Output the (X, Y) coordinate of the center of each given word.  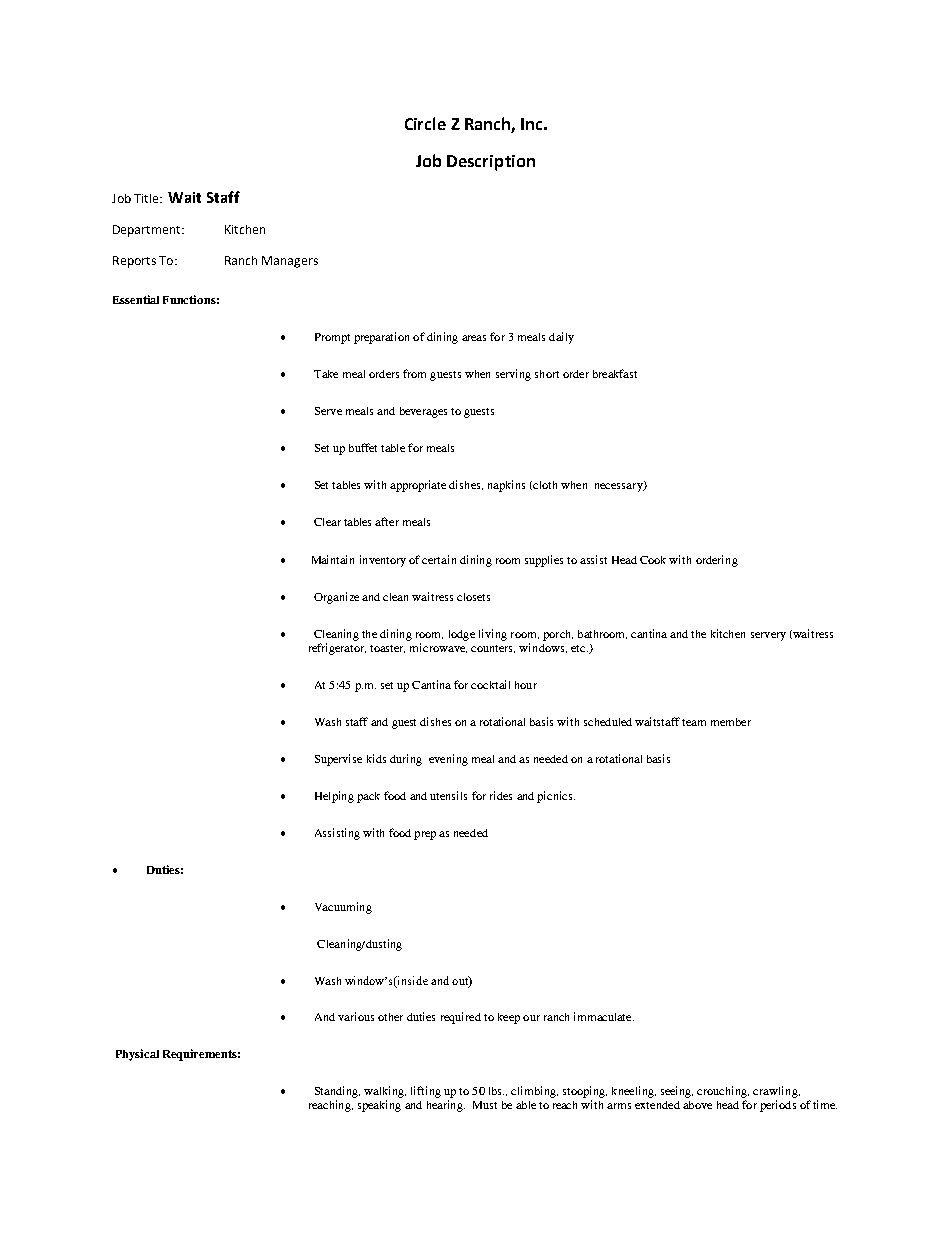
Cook (655, 560)
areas (474, 338)
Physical (137, 1055)
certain (439, 559)
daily (561, 338)
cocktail (490, 684)
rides (501, 795)
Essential (136, 299)
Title (147, 198)
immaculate (604, 1016)
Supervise (338, 760)
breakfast (615, 373)
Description (491, 163)
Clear (327, 522)
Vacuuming (343, 908)
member (731, 722)
